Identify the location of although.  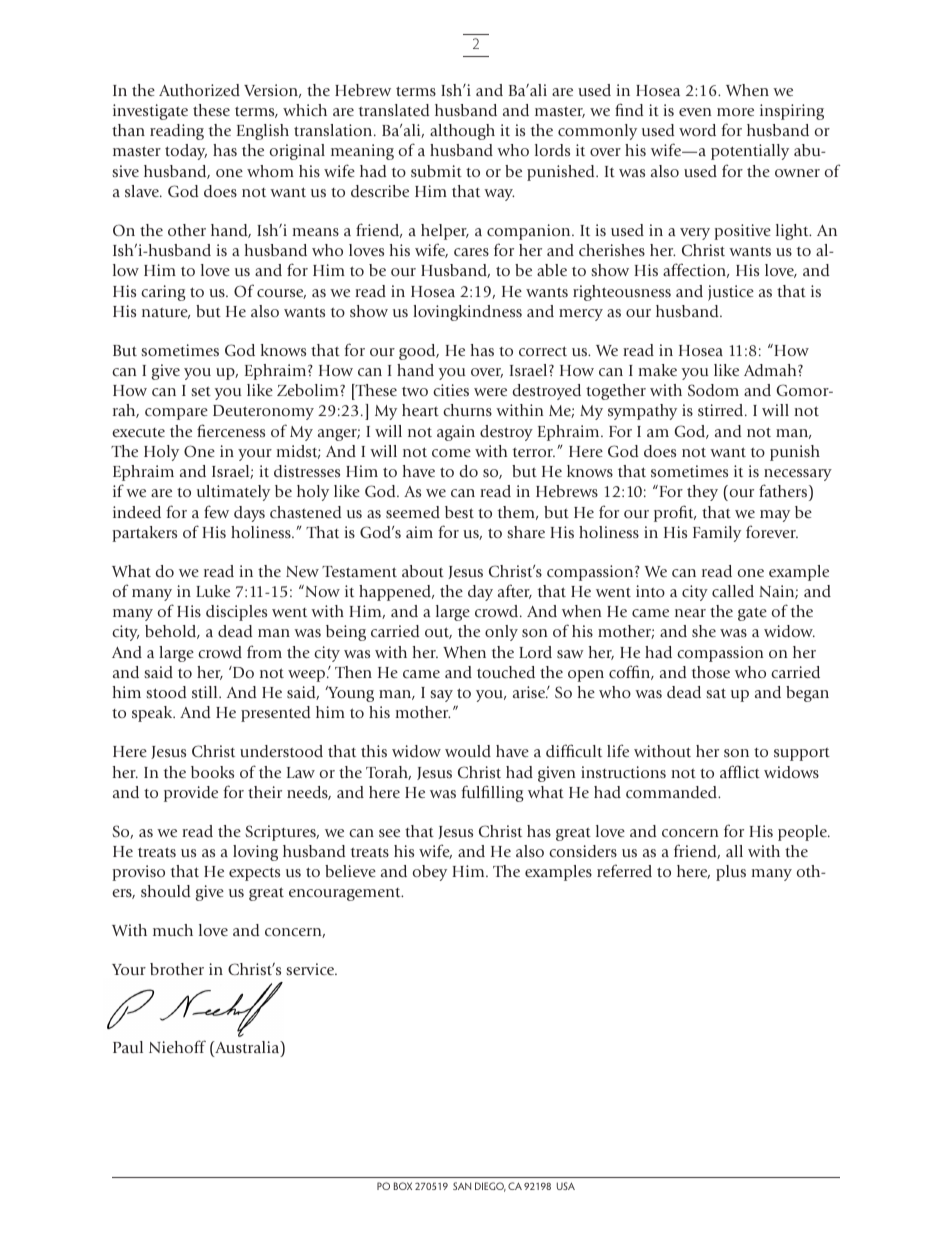
(462, 132).
